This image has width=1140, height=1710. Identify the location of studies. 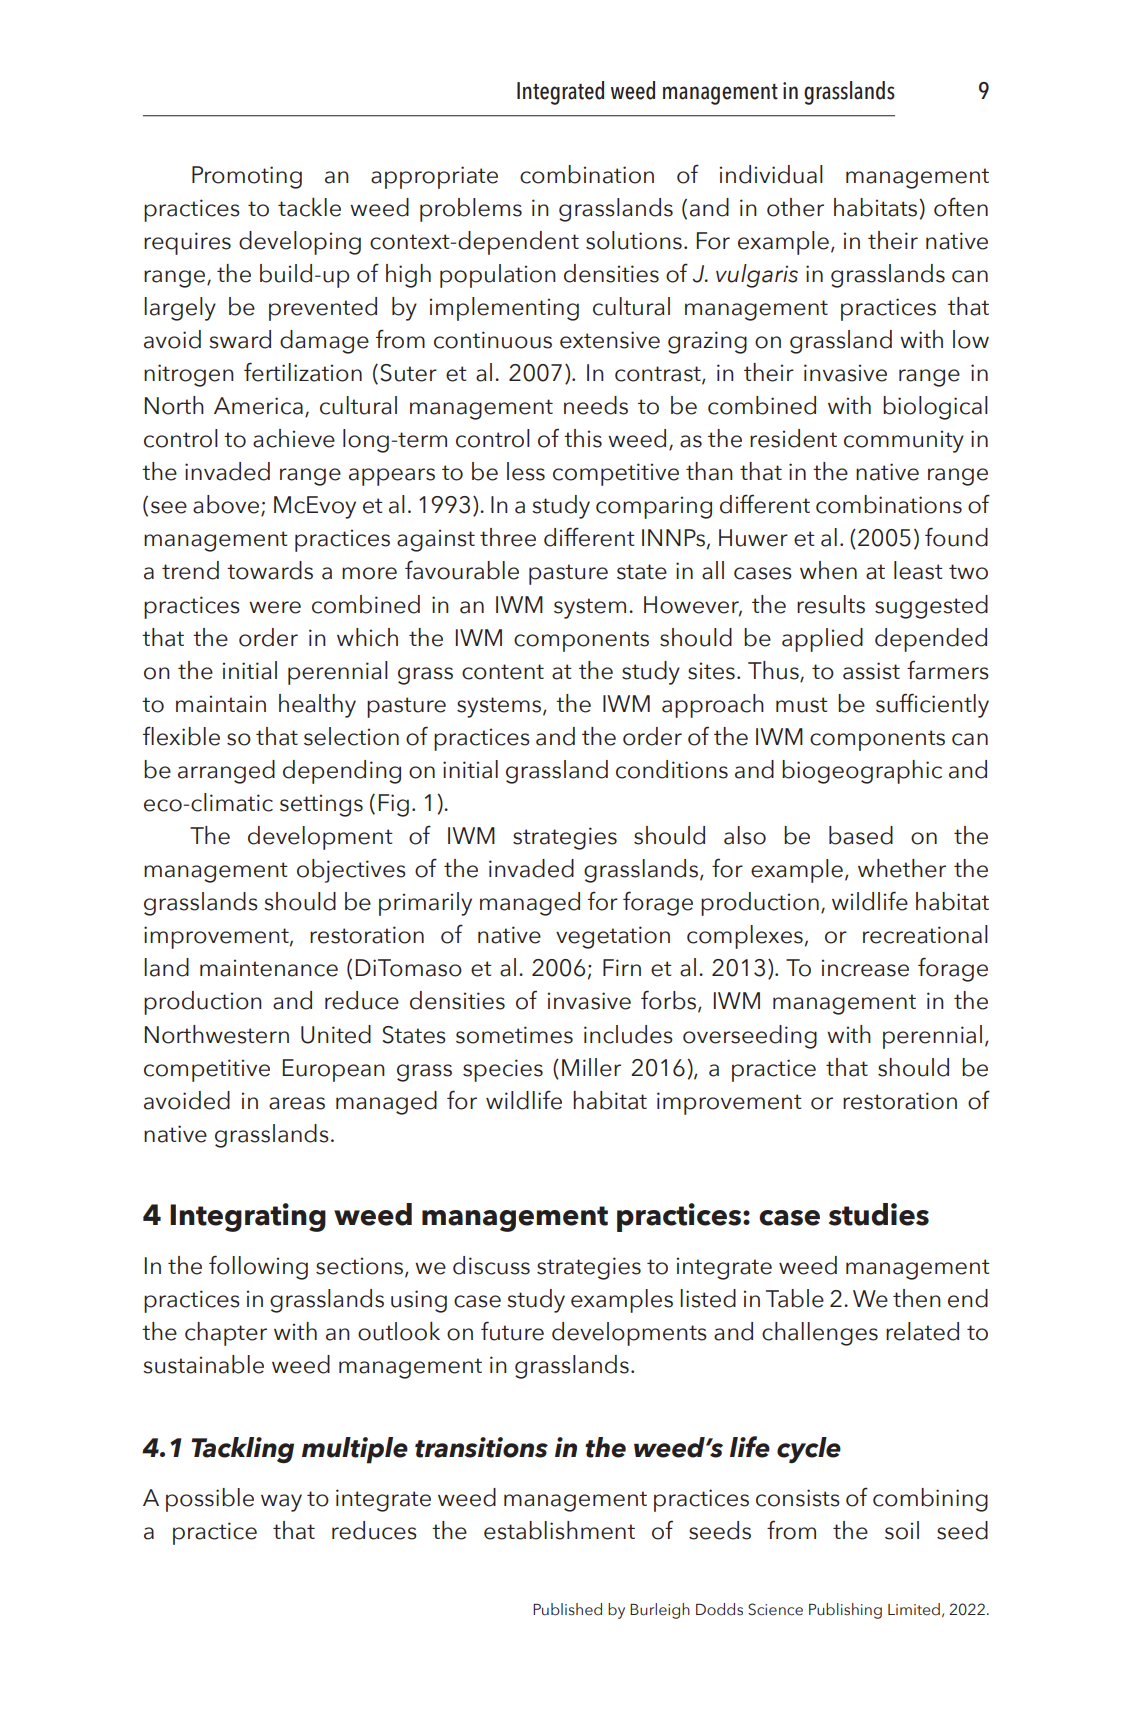
(879, 1214).
